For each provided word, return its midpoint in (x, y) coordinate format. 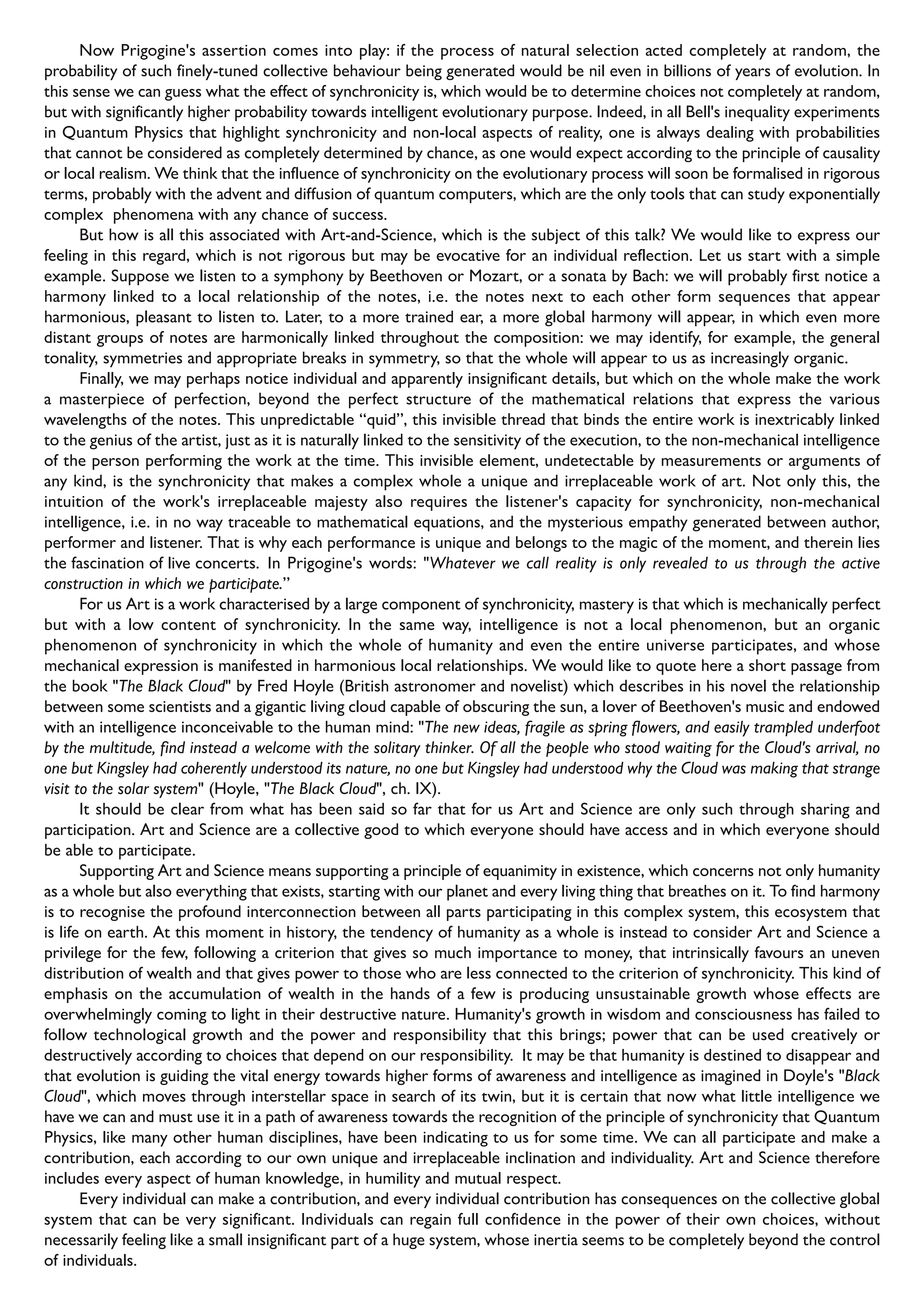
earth (127, 932)
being (424, 72)
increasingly (750, 359)
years (752, 74)
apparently (427, 380)
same (417, 626)
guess (183, 95)
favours (779, 952)
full (468, 1219)
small (225, 1239)
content (188, 625)
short (767, 665)
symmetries (142, 360)
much (453, 952)
